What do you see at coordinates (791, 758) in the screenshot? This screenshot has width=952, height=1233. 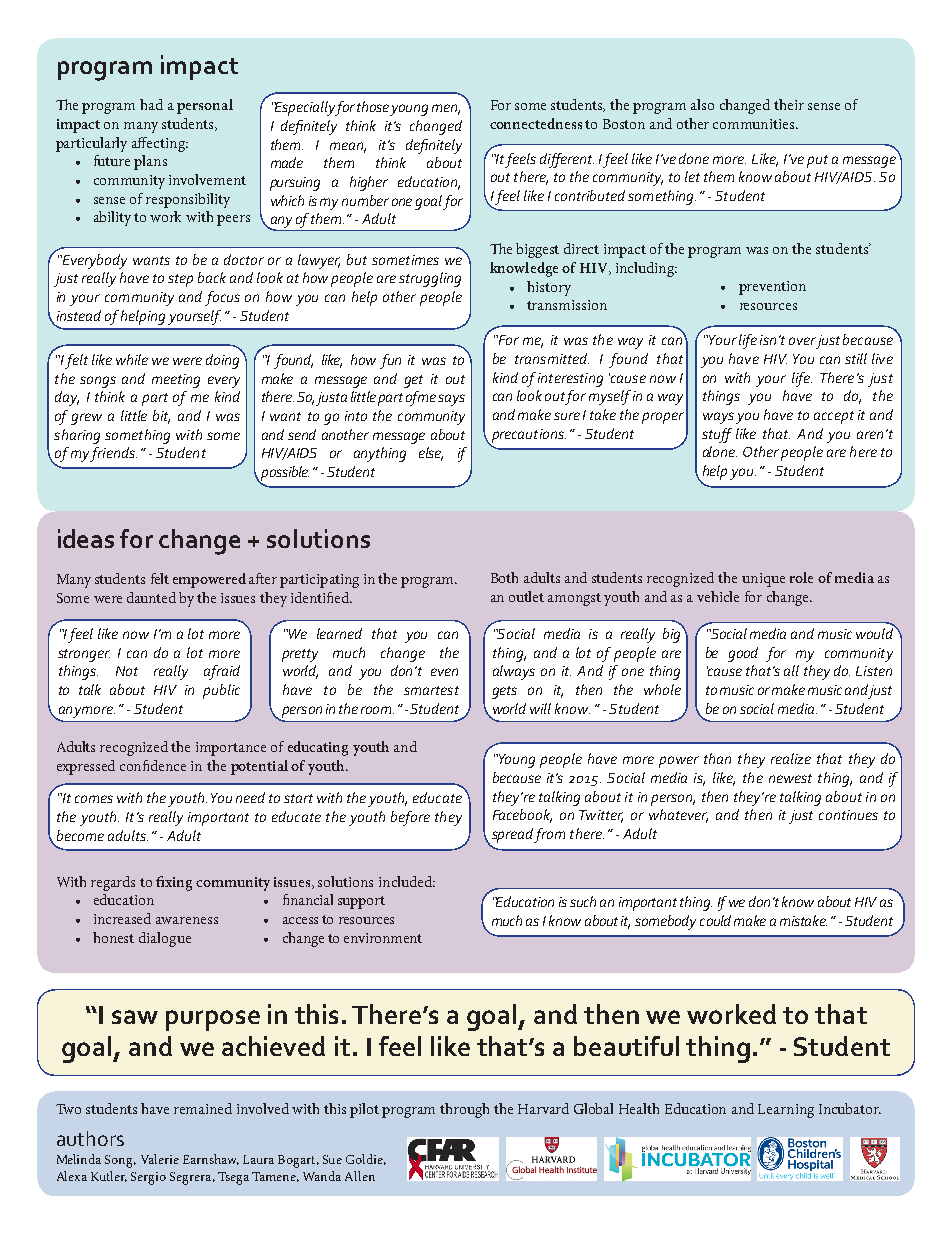 I see `realize` at bounding box center [791, 758].
